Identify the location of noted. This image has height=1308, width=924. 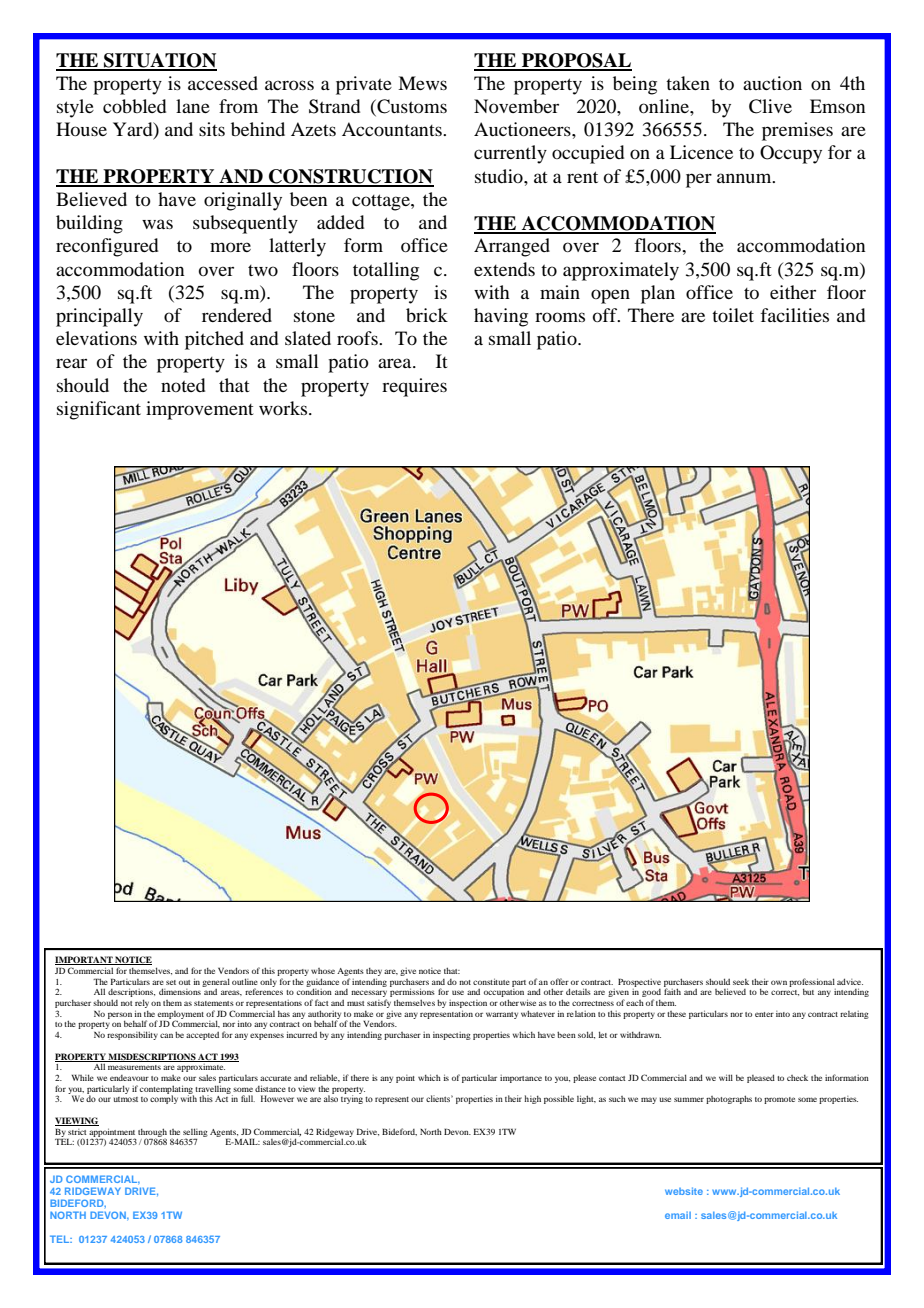
(183, 385).
